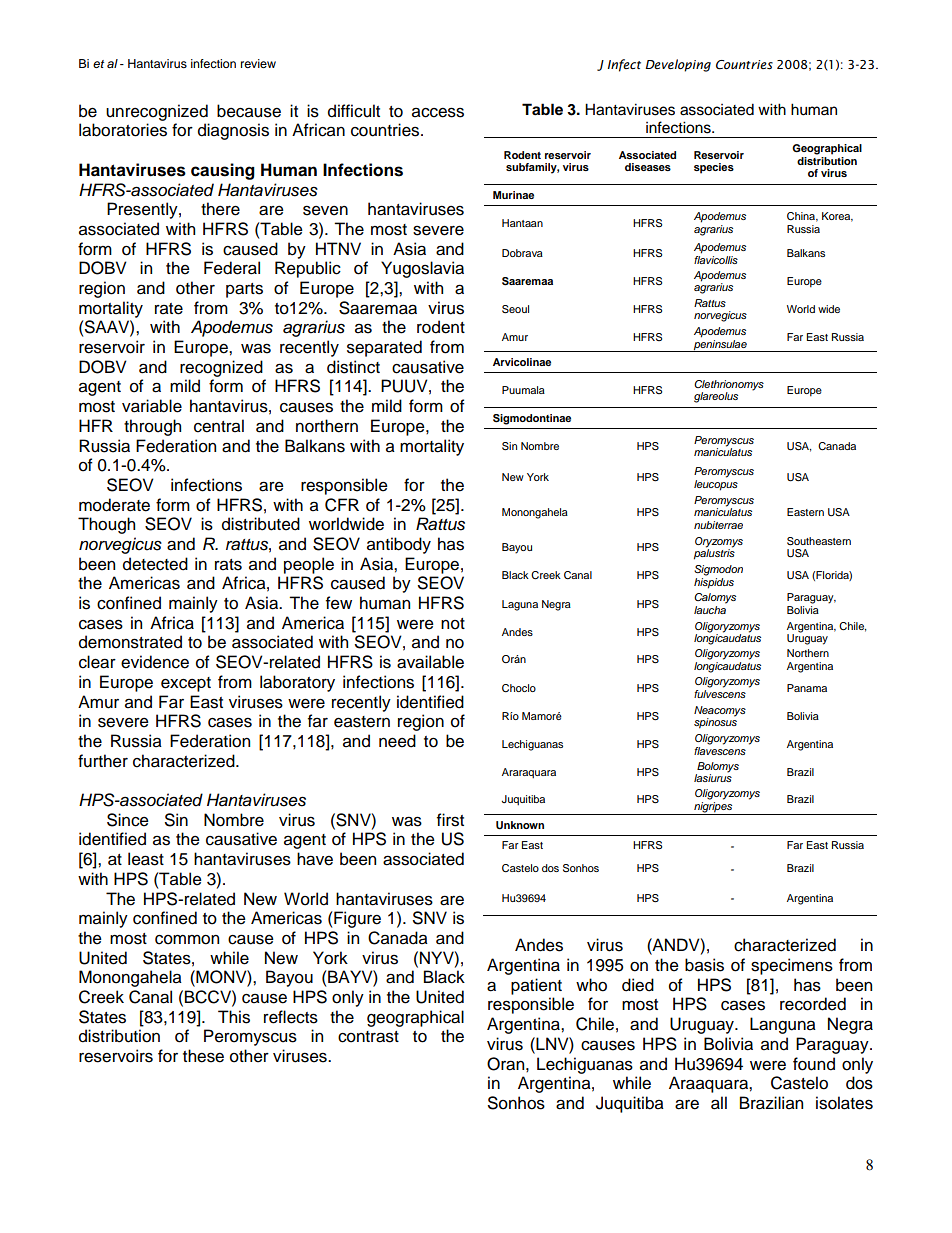  Describe the element at coordinates (720, 749) in the screenshot. I see `flavescens` at that location.
